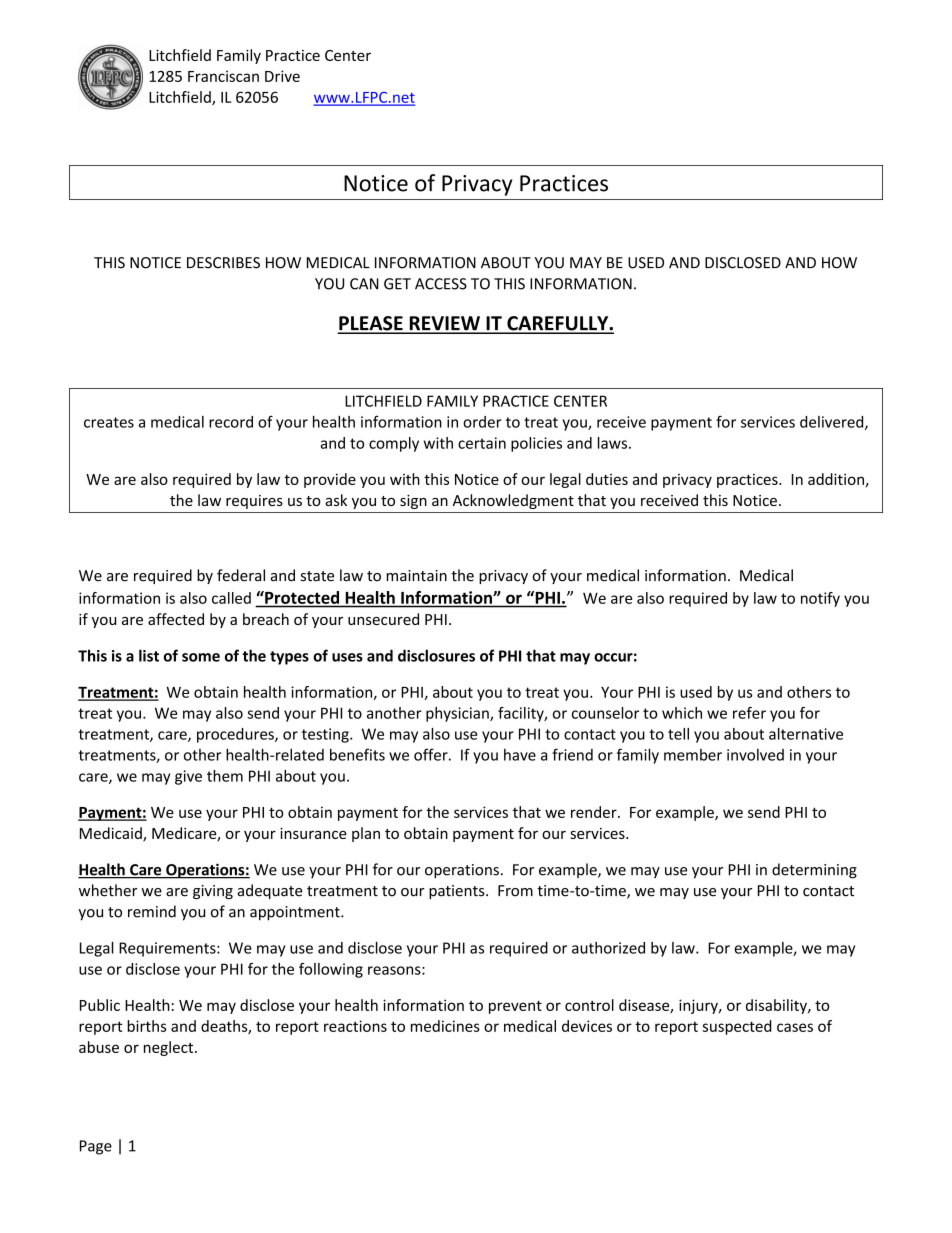  Describe the element at coordinates (520, 755) in the image. I see `have` at that location.
